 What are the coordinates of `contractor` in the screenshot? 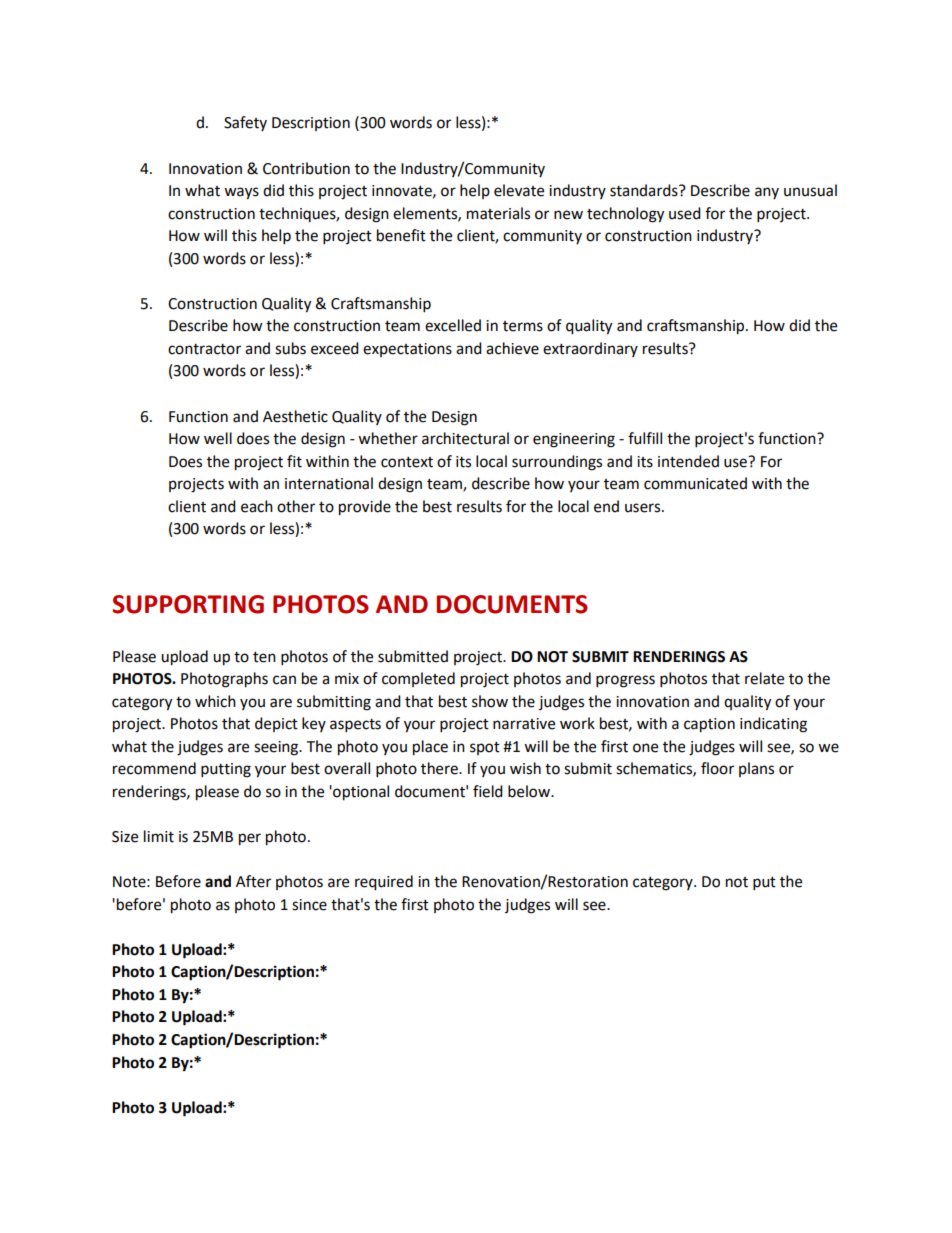 It's located at (204, 349).
